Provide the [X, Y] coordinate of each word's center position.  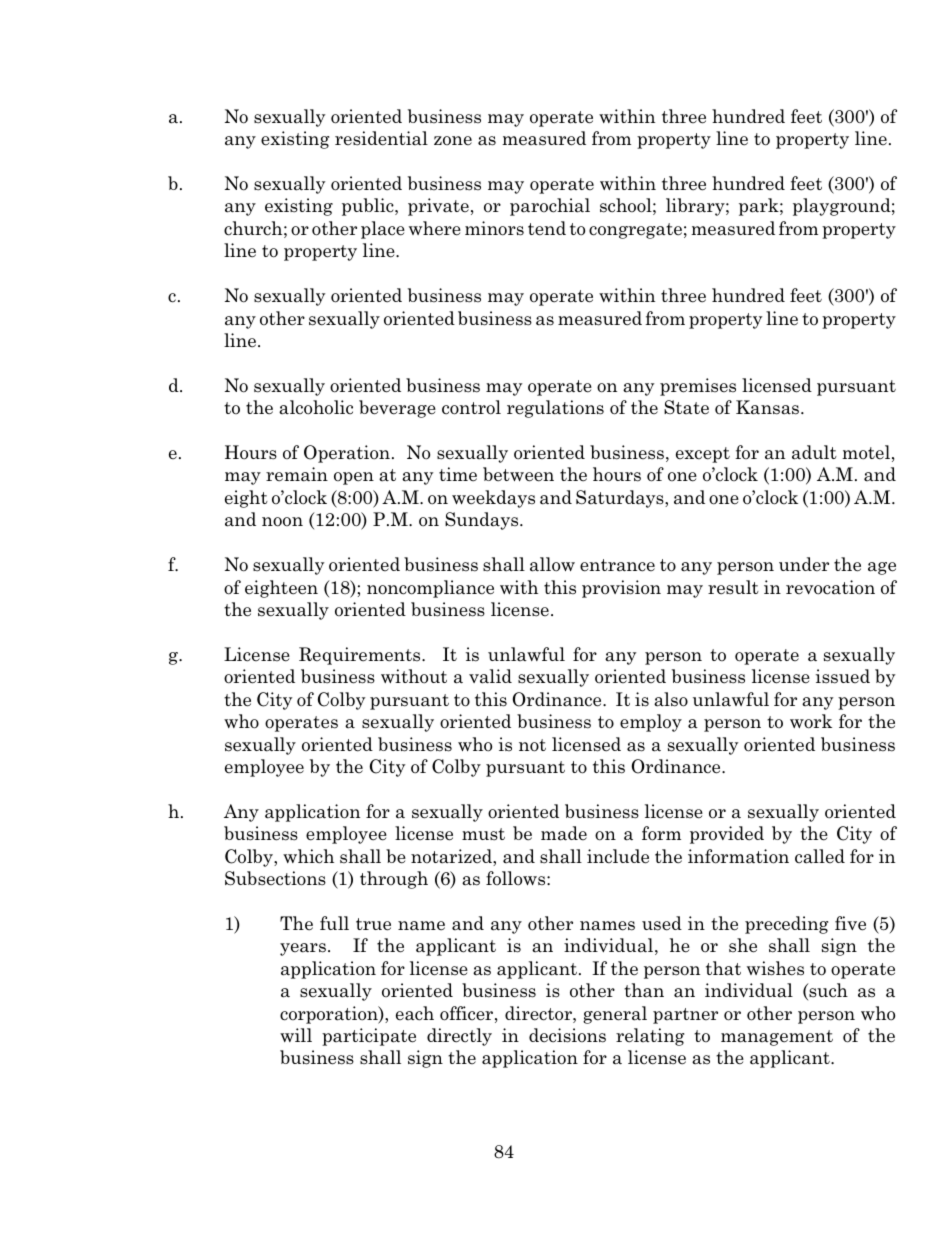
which [308, 856]
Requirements [361, 656]
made [564, 833]
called [820, 856]
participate [369, 1037]
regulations [555, 409]
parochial [550, 207]
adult [814, 452]
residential [381, 138]
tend [547, 228]
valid [490, 676]
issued [843, 676]
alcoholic [316, 407]
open [354, 478]
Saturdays [621, 499]
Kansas [769, 407]
